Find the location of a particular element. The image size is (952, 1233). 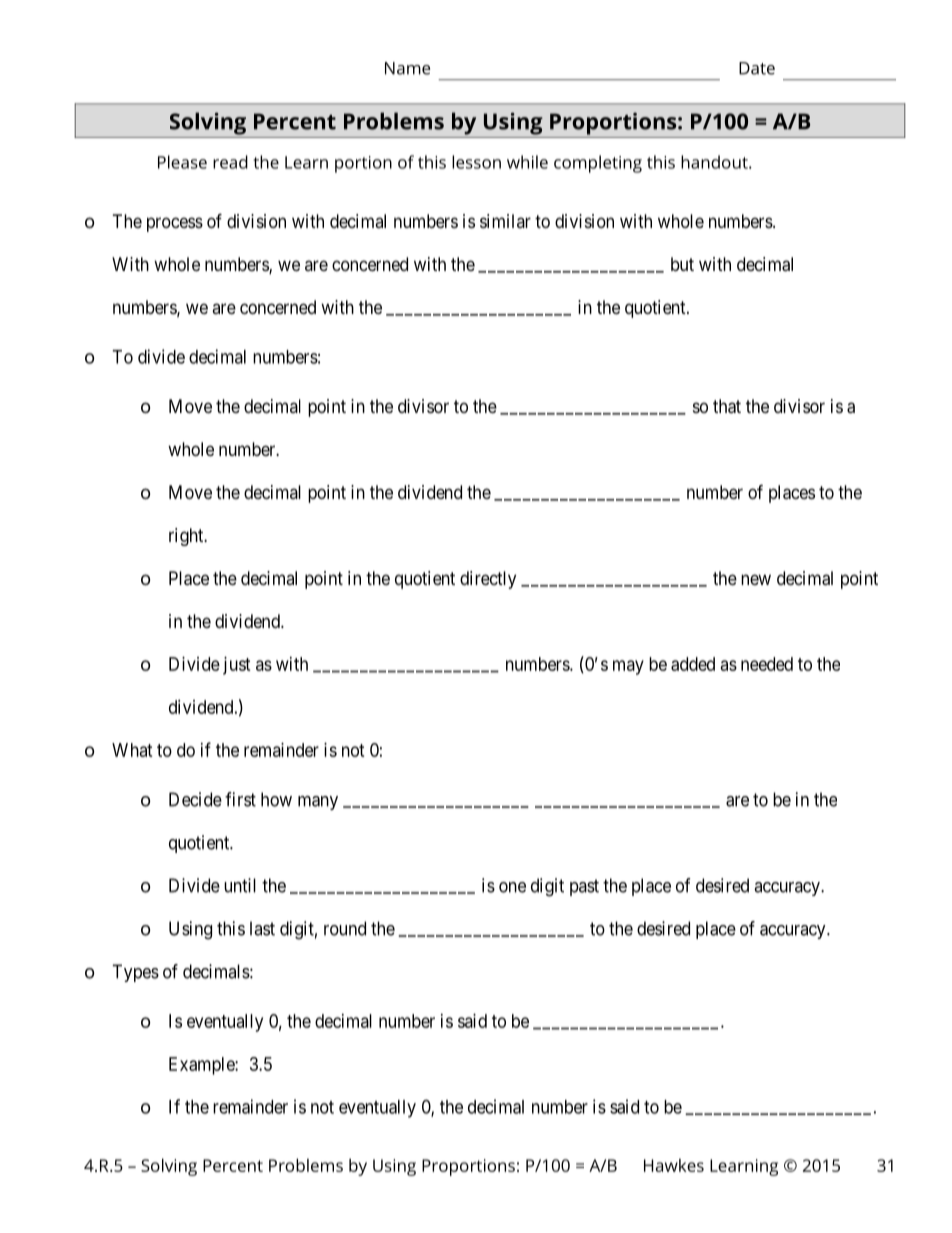

one is located at coordinates (512, 887).
